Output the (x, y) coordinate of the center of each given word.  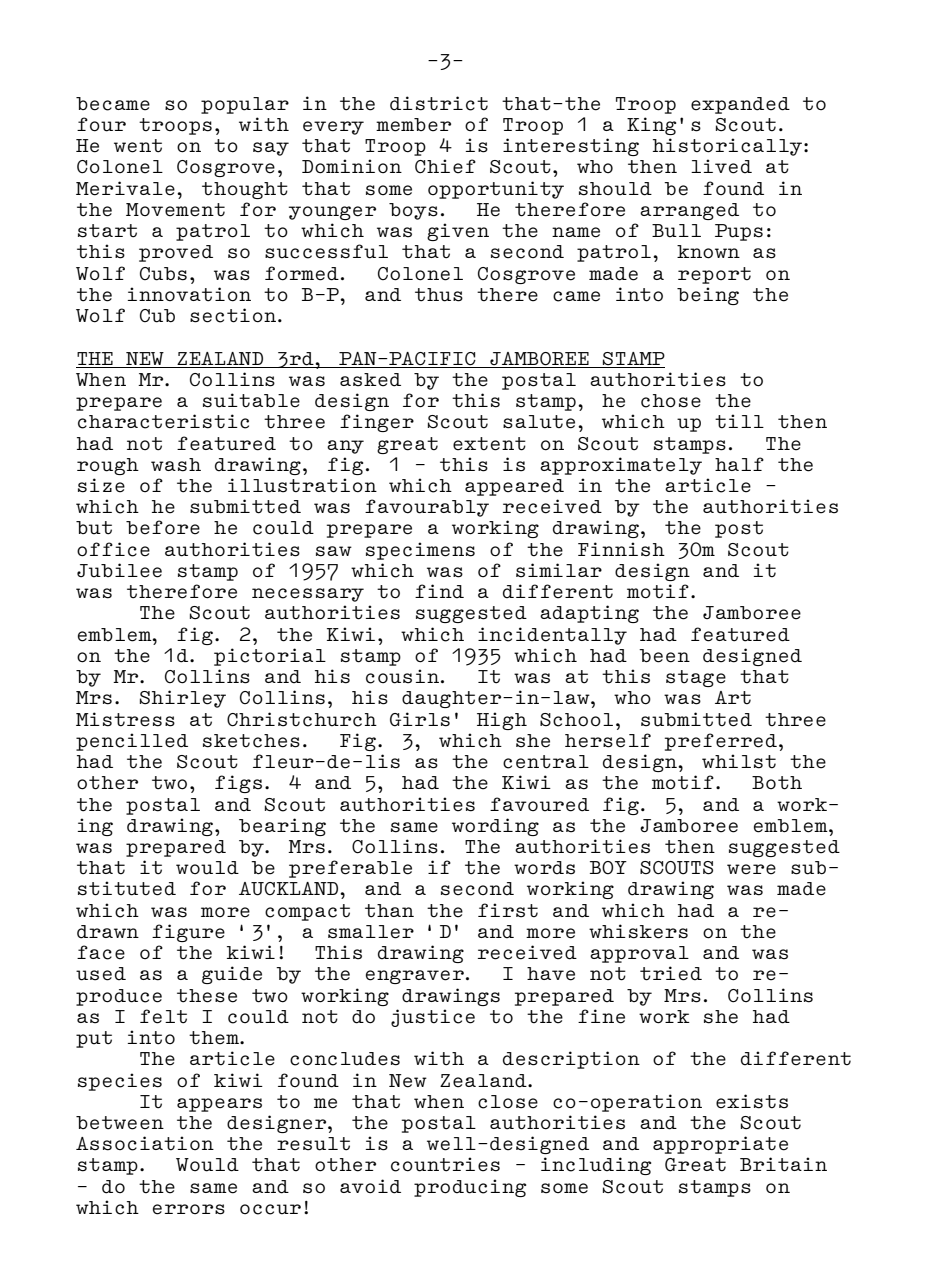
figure (188, 933)
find (439, 591)
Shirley (183, 699)
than (389, 911)
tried (671, 973)
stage (696, 678)
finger (377, 423)
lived (721, 166)
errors (189, 1209)
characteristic (163, 421)
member (413, 125)
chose (671, 401)
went (138, 146)
